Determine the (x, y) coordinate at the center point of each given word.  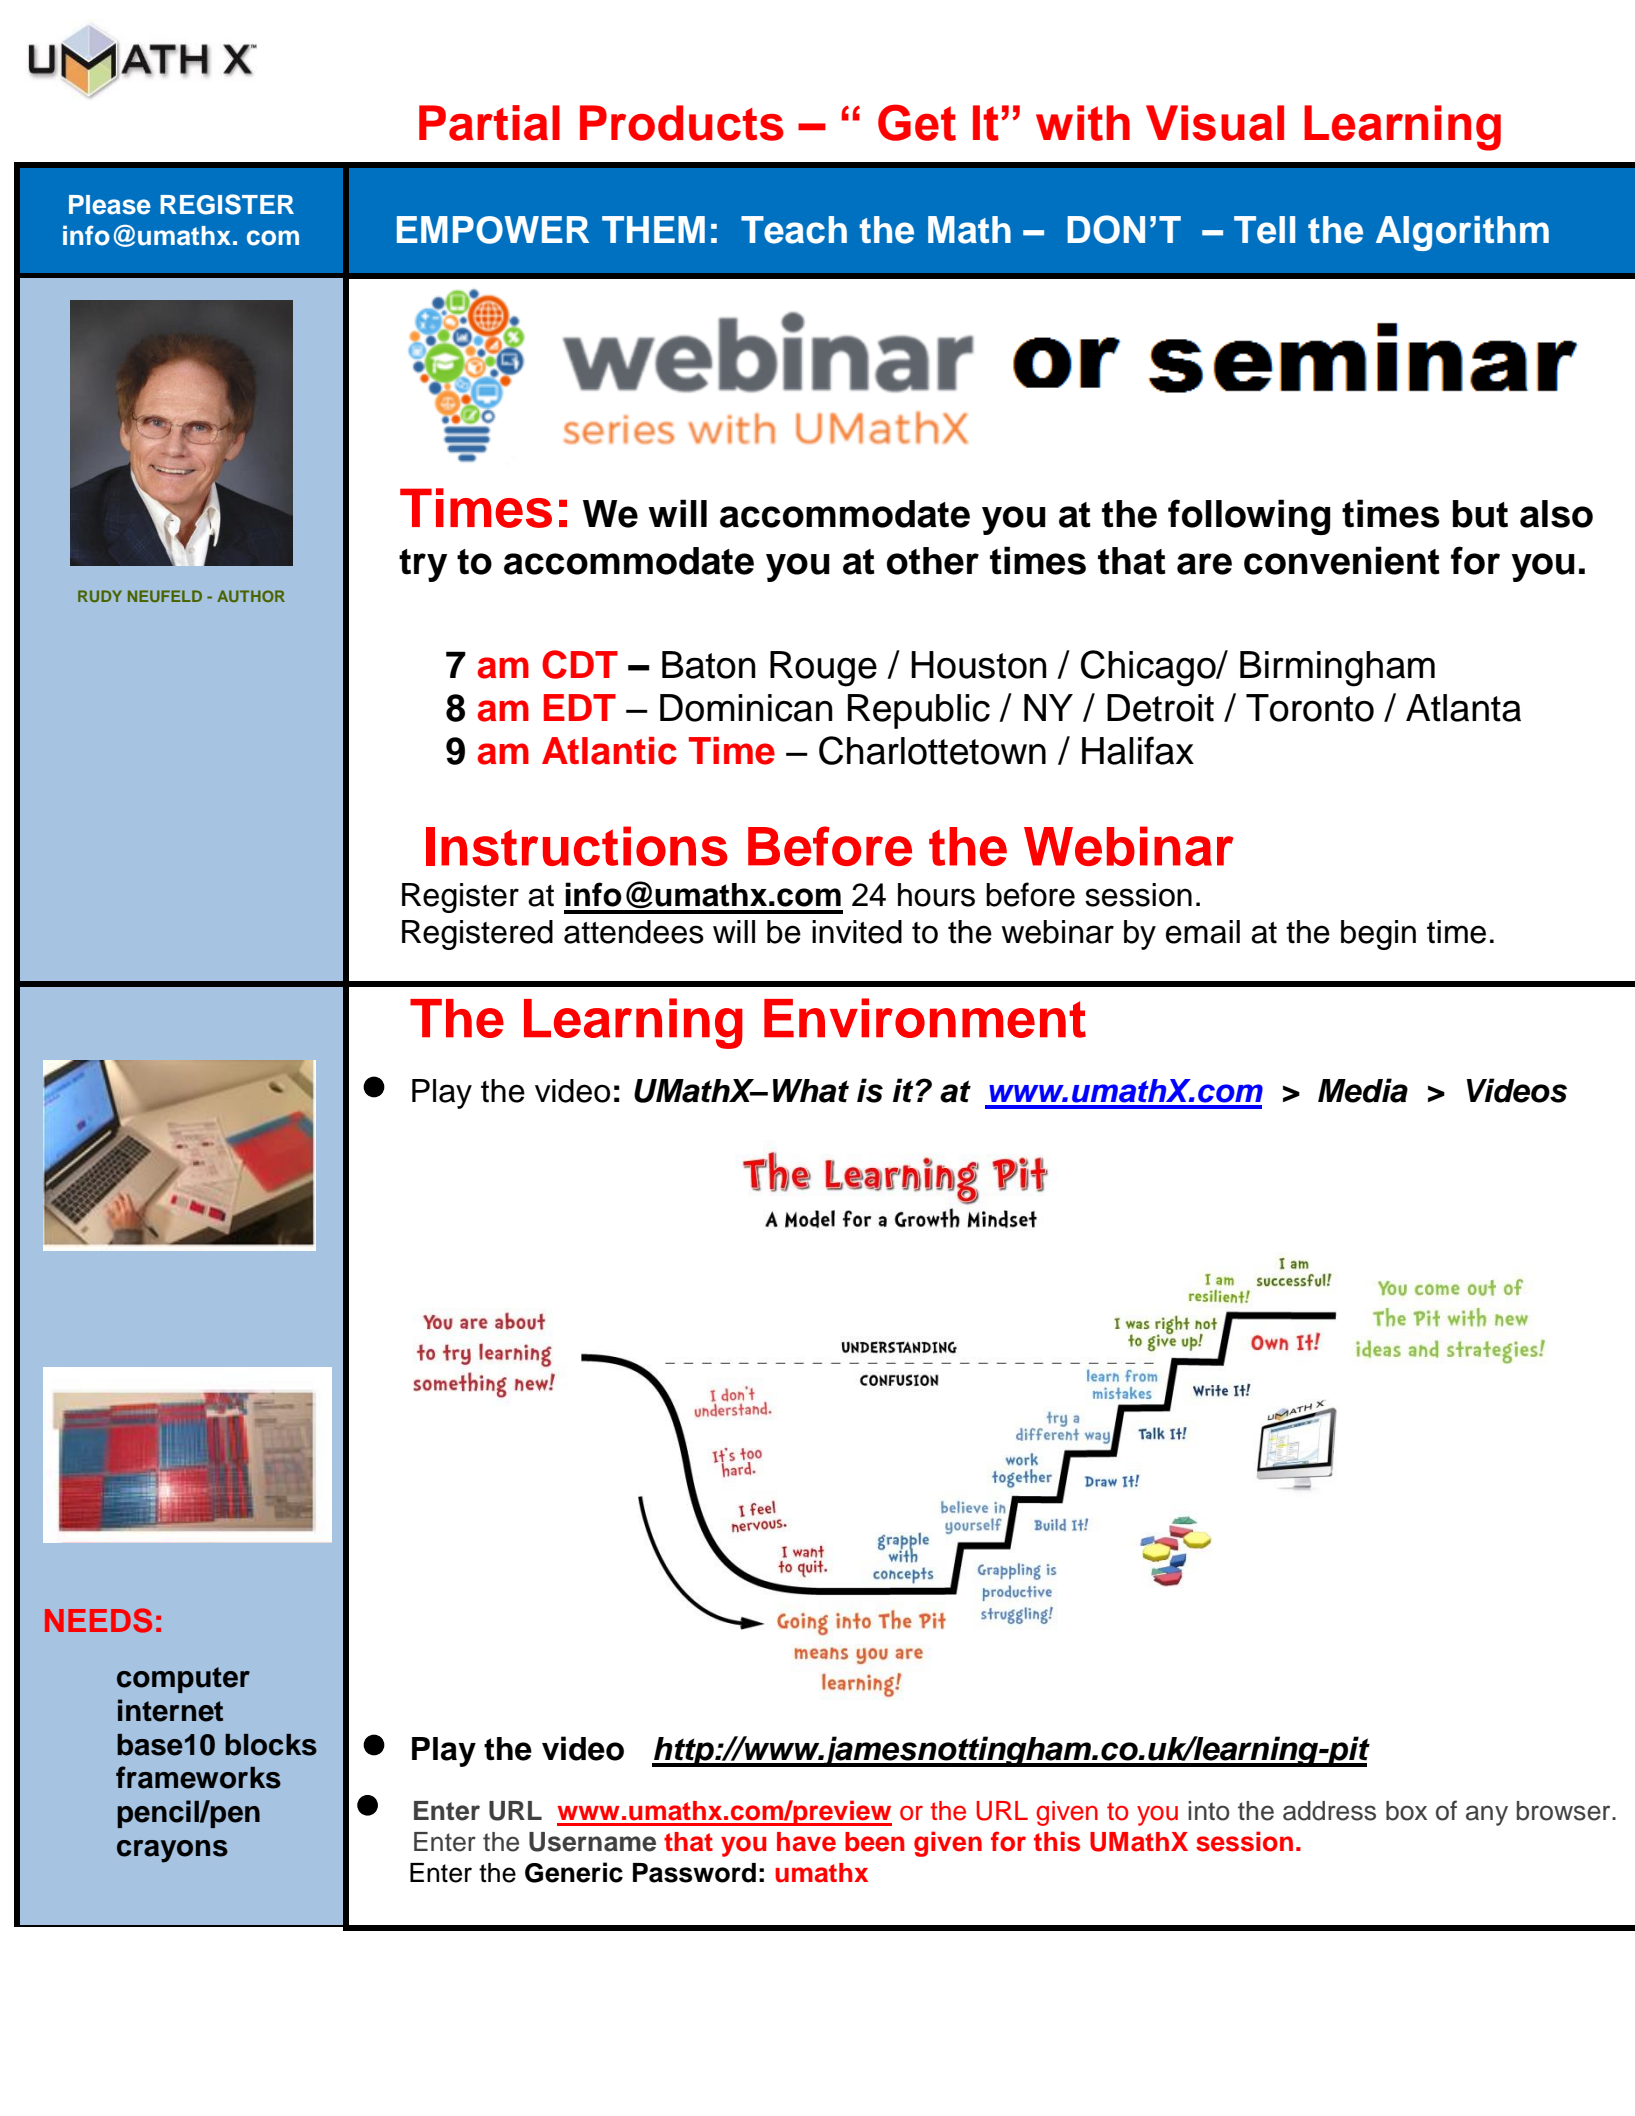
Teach (794, 230)
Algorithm (1462, 233)
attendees (634, 932)
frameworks (198, 1777)
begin (1378, 935)
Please (110, 205)
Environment (925, 1018)
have (806, 1842)
